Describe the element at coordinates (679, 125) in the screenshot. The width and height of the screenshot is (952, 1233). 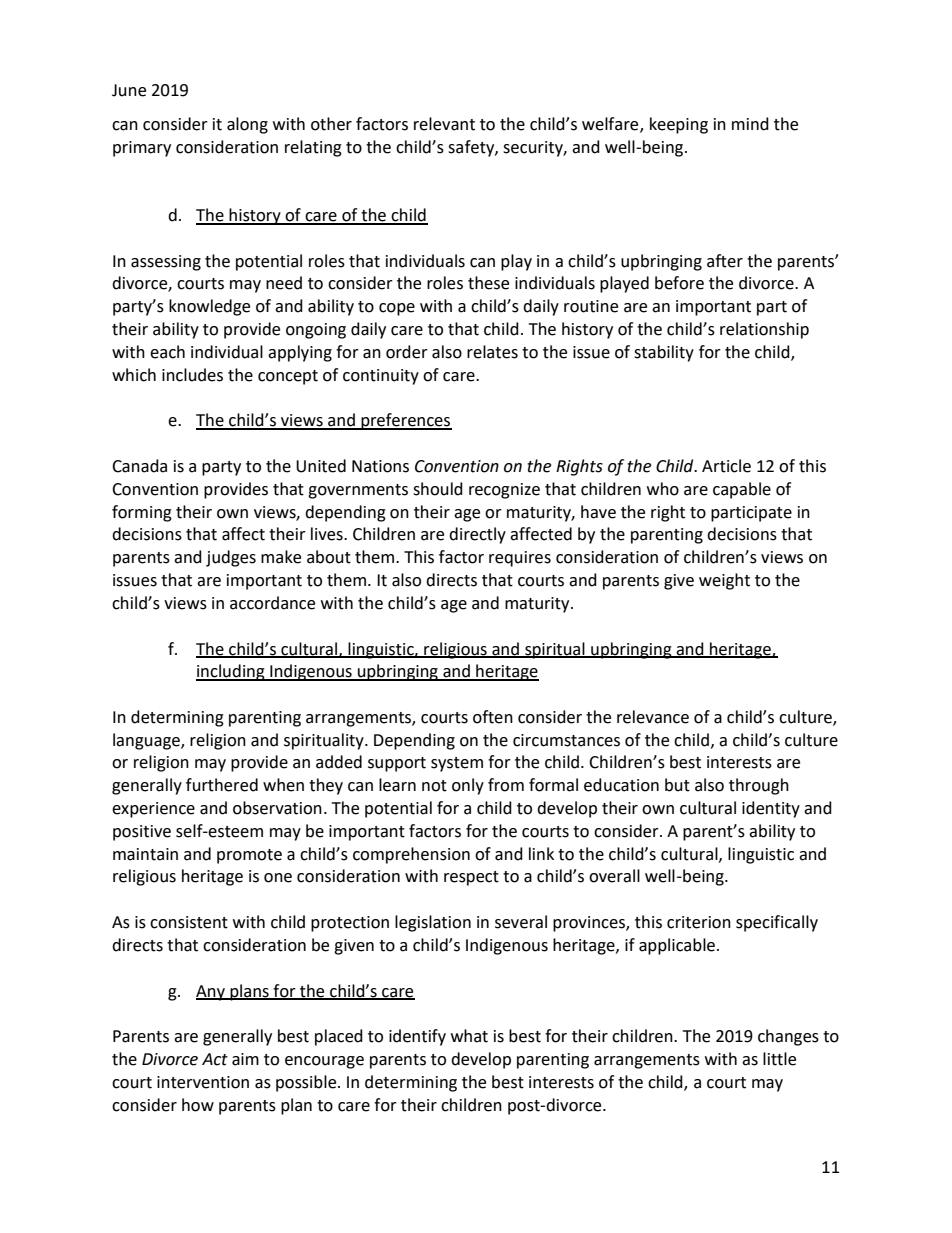
I see `keeping` at that location.
